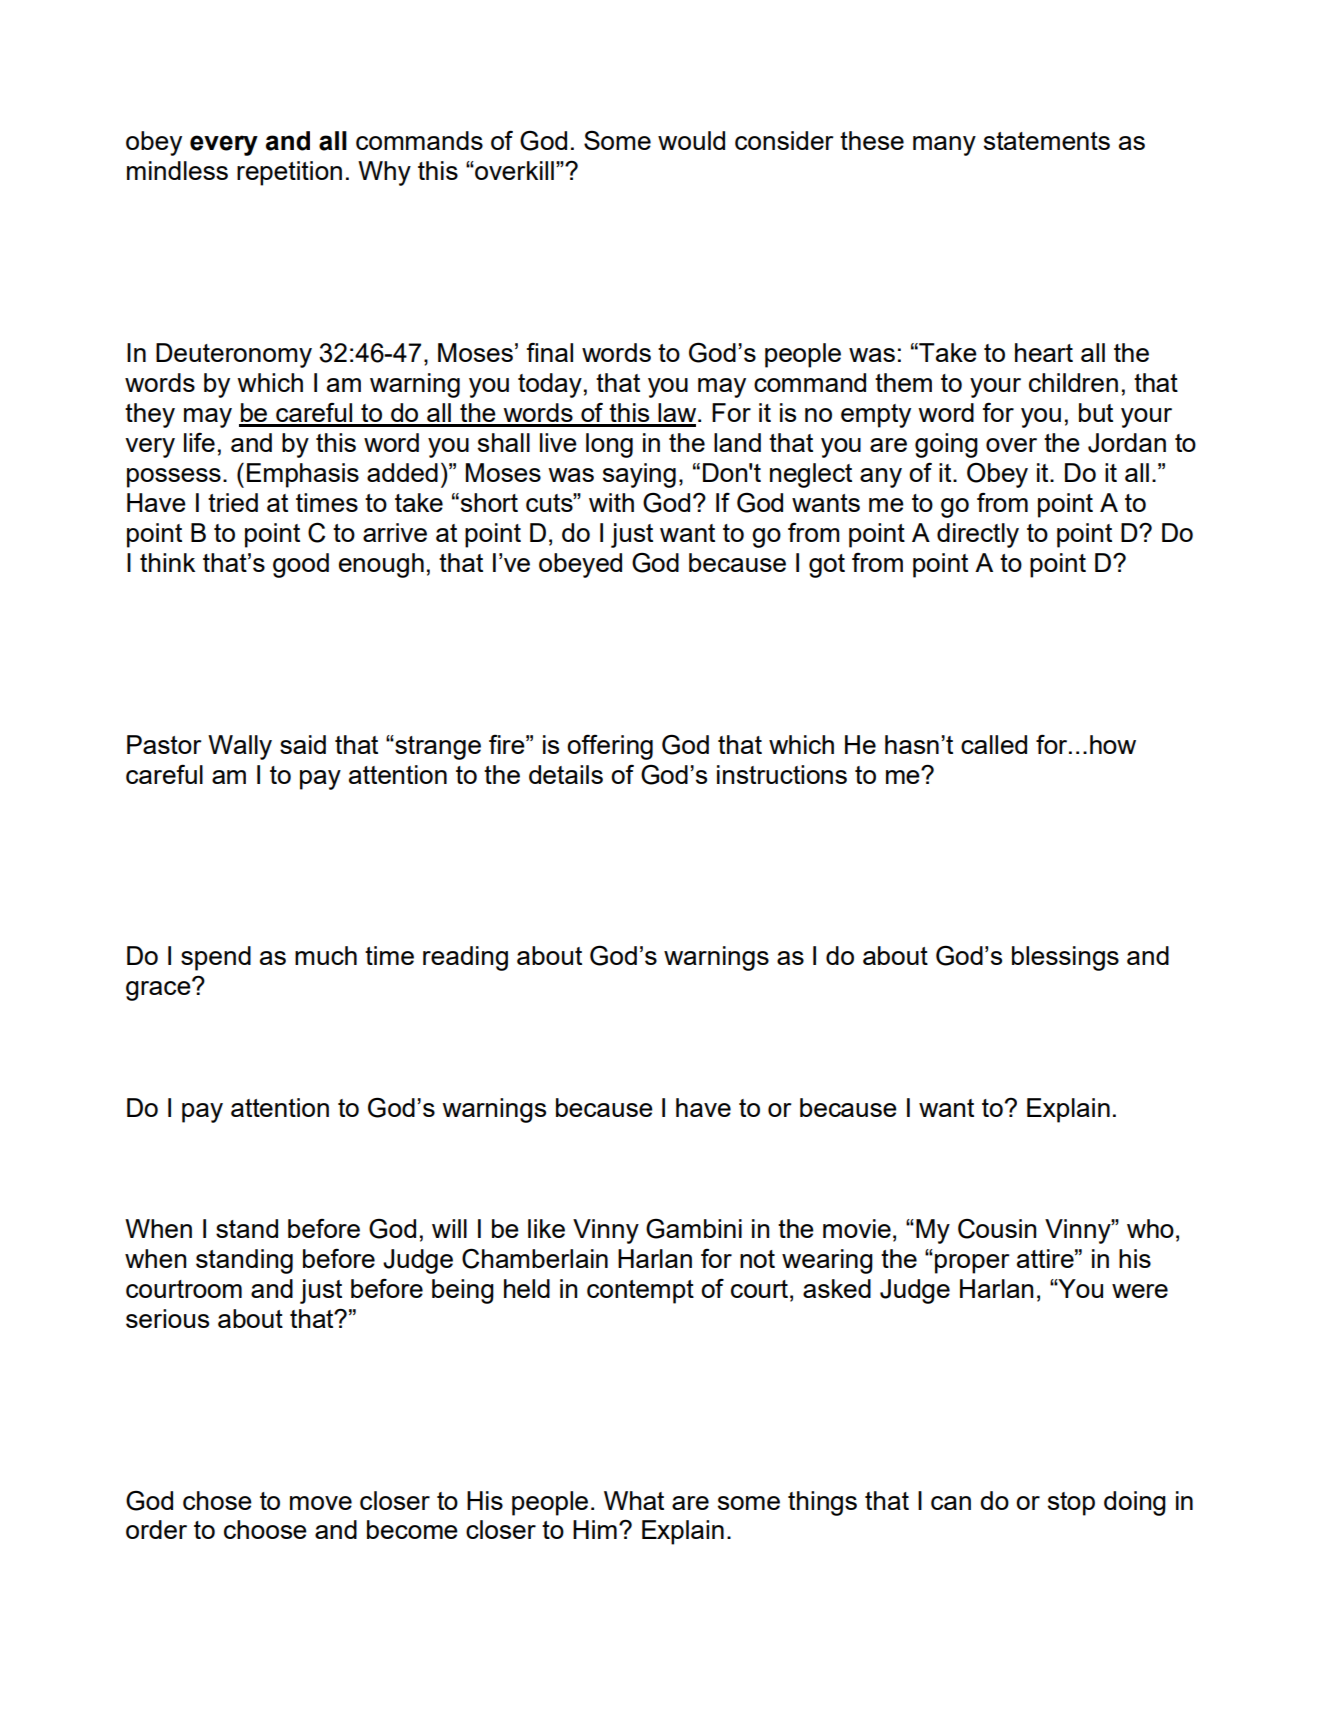  What do you see at coordinates (1071, 1504) in the screenshot?
I see `stop` at bounding box center [1071, 1504].
